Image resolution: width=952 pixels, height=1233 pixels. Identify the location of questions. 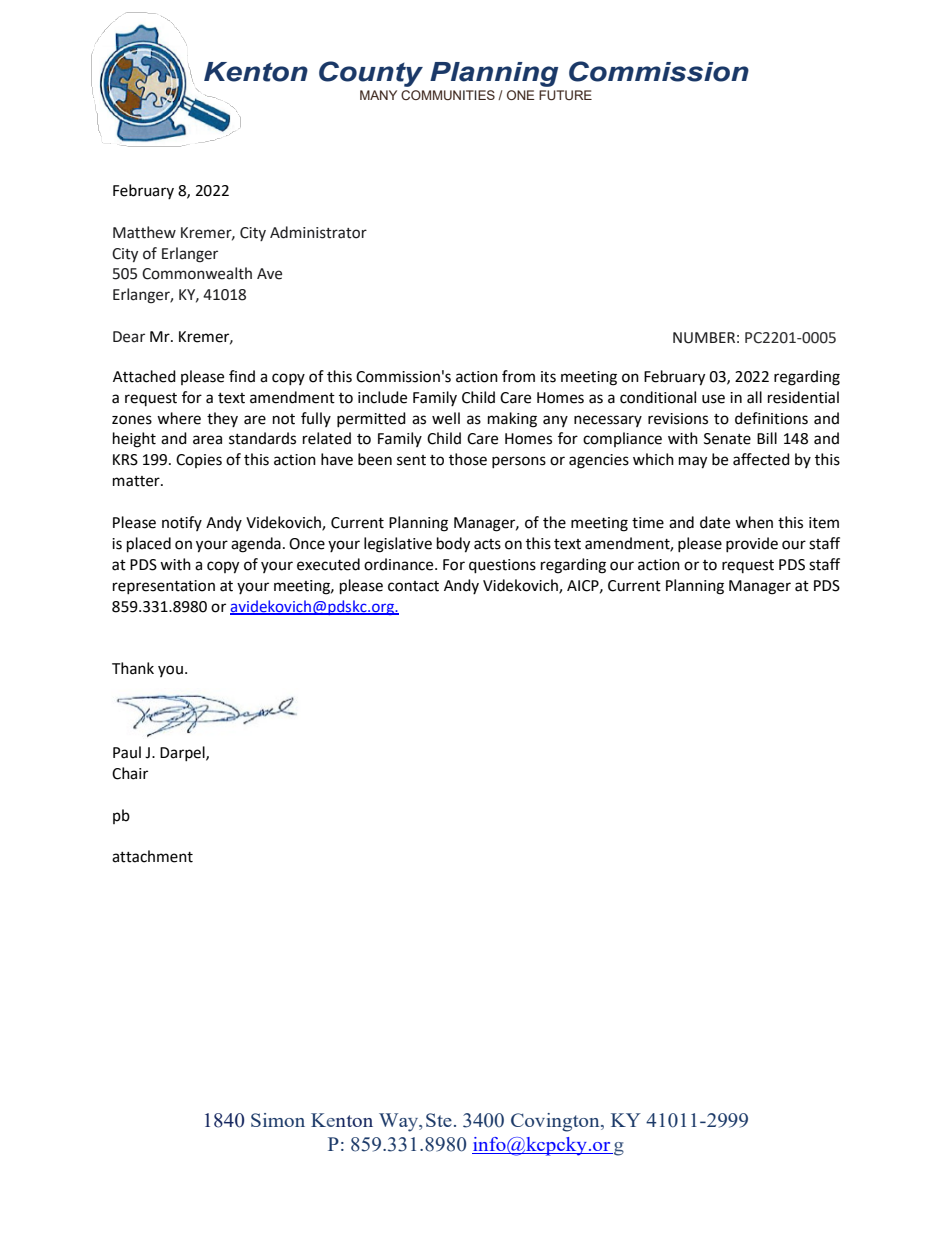
(502, 566).
